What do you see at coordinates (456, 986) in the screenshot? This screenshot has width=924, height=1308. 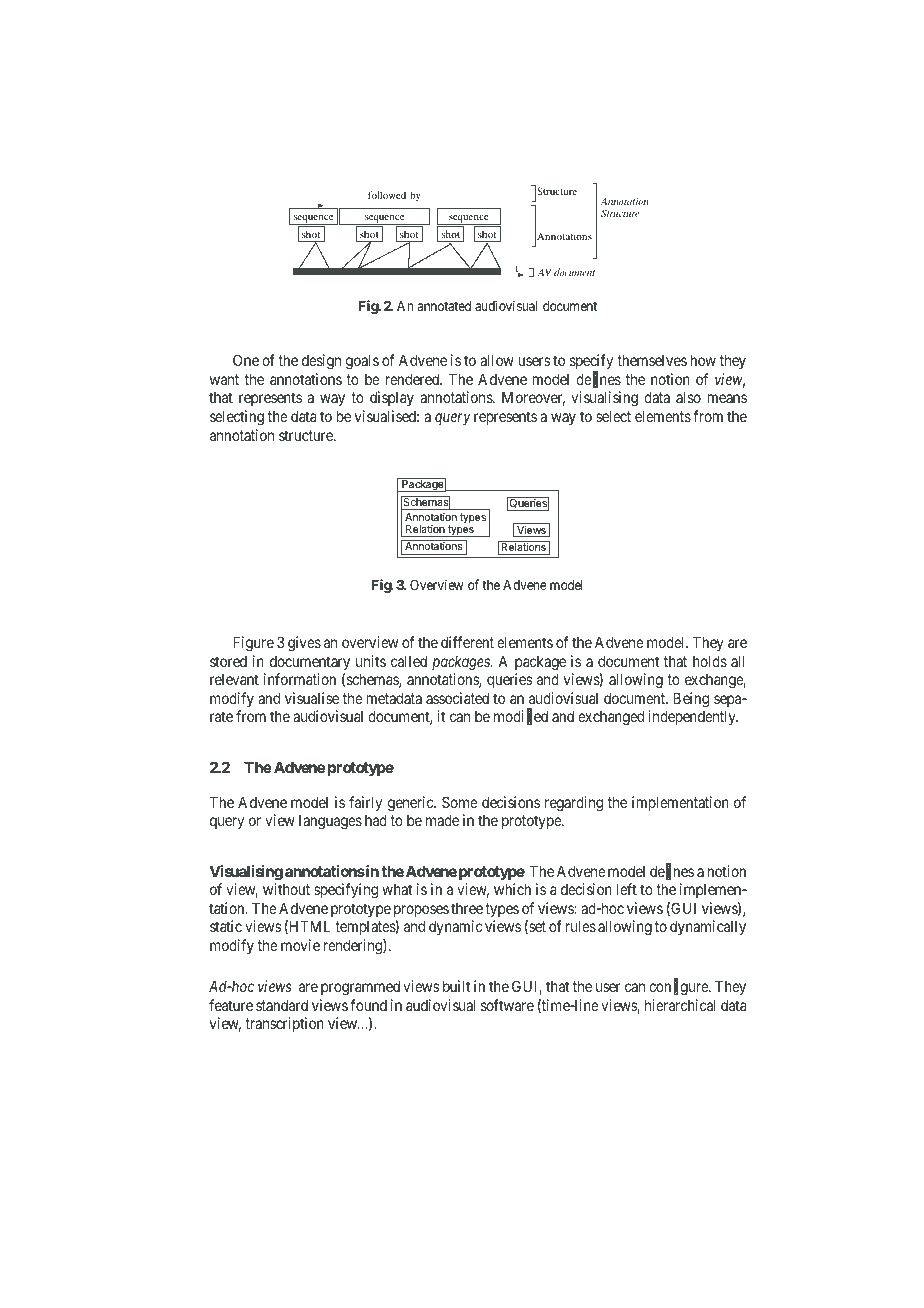 I see `built` at bounding box center [456, 986].
